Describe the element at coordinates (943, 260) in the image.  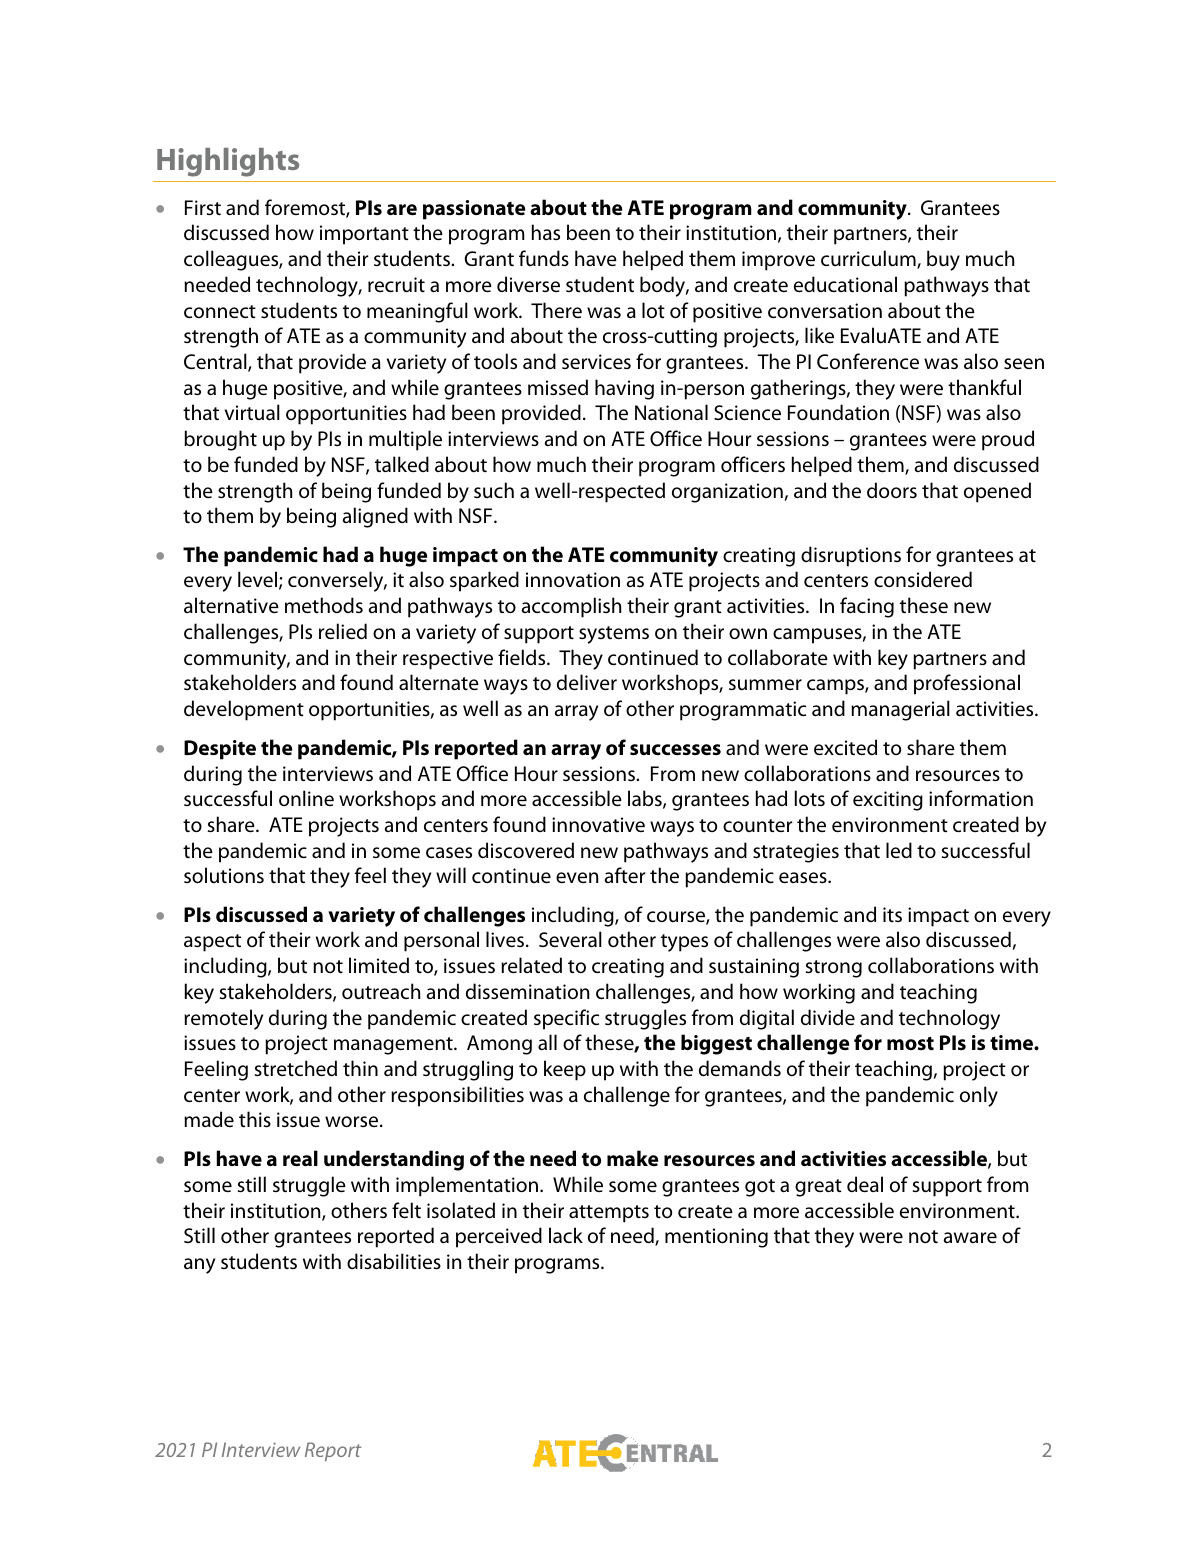
I see `buy` at that location.
